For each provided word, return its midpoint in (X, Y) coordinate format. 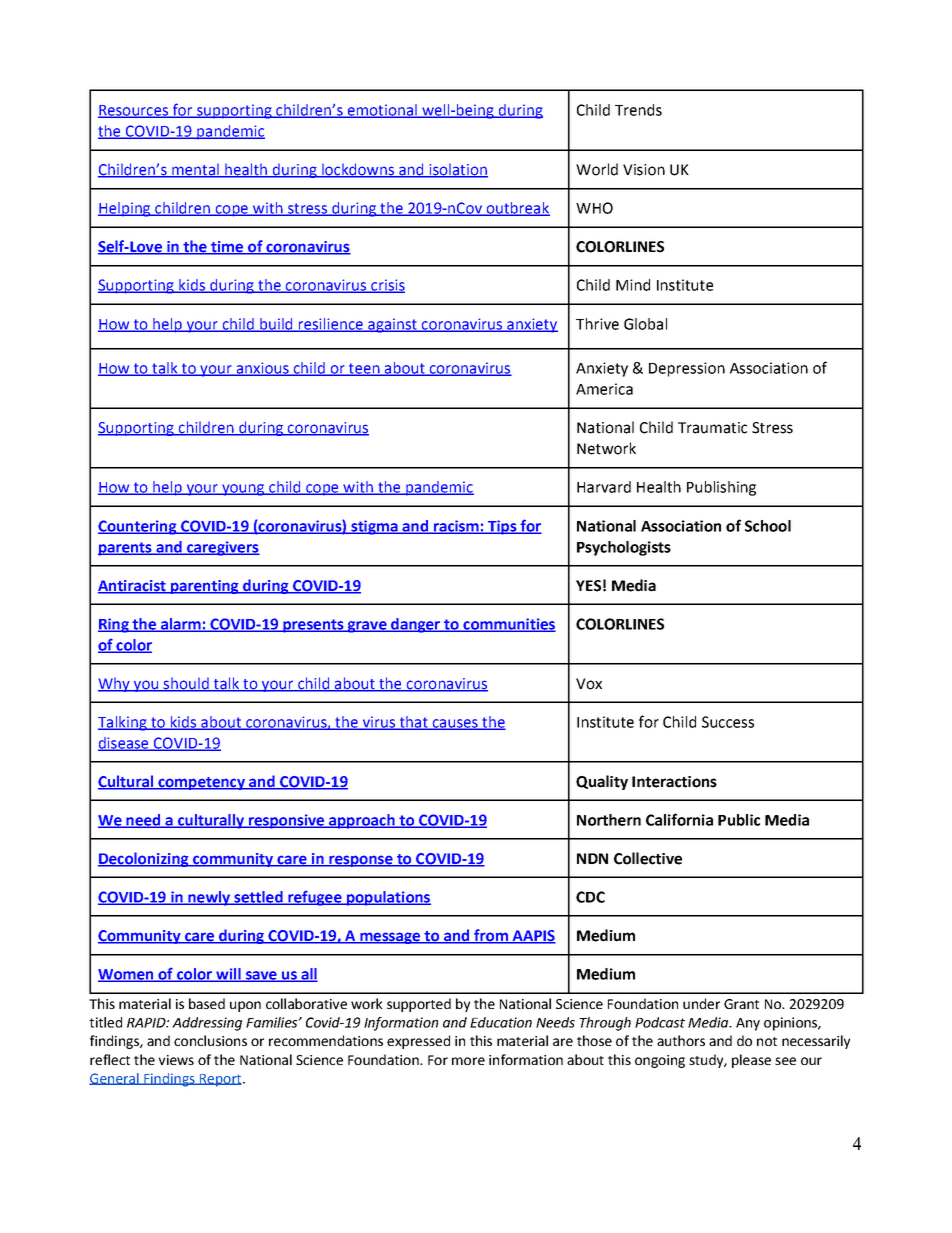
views (176, 1060)
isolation (457, 170)
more (468, 1061)
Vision (644, 170)
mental (195, 170)
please (751, 1061)
